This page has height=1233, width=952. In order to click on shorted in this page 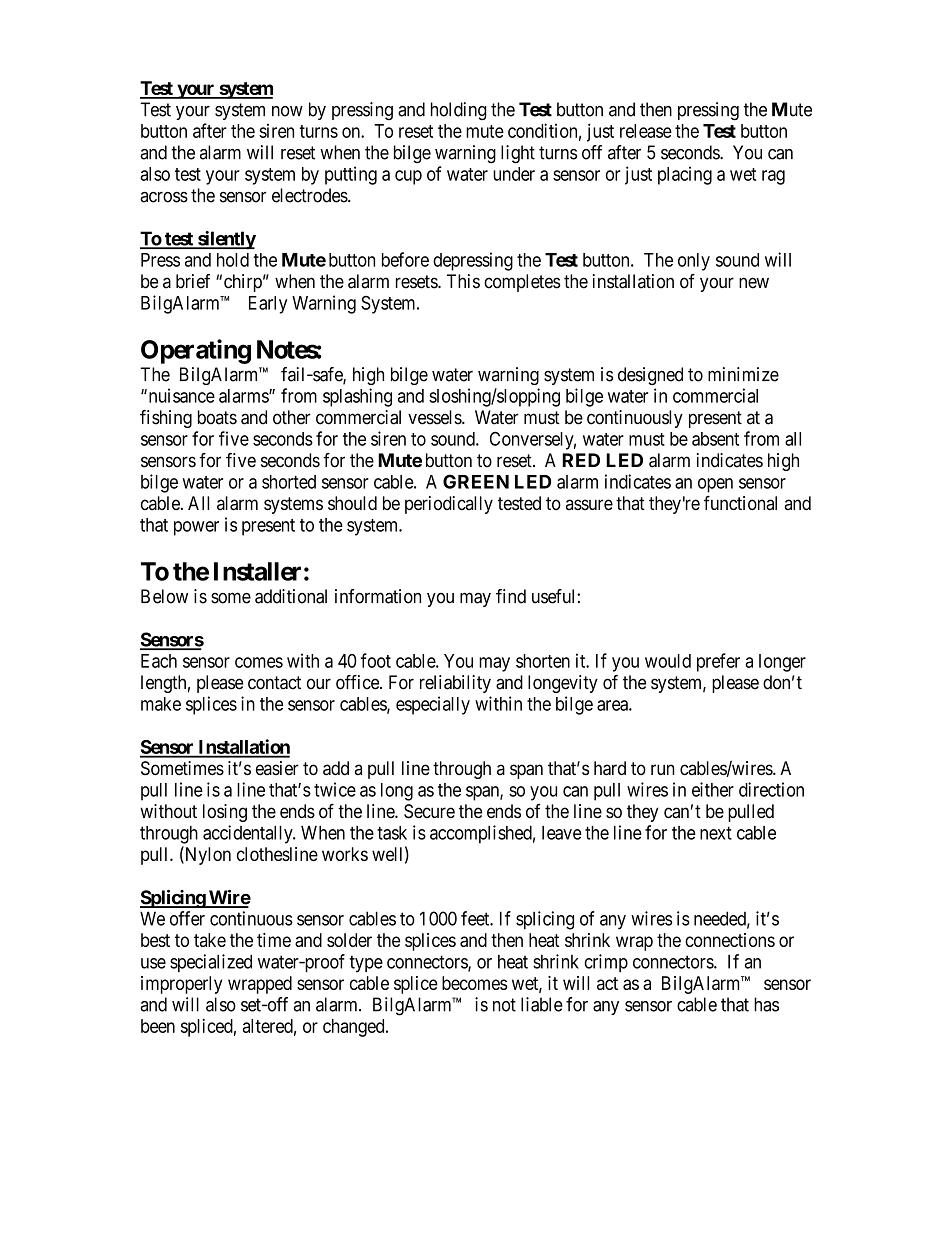, I will do `click(289, 482)`.
